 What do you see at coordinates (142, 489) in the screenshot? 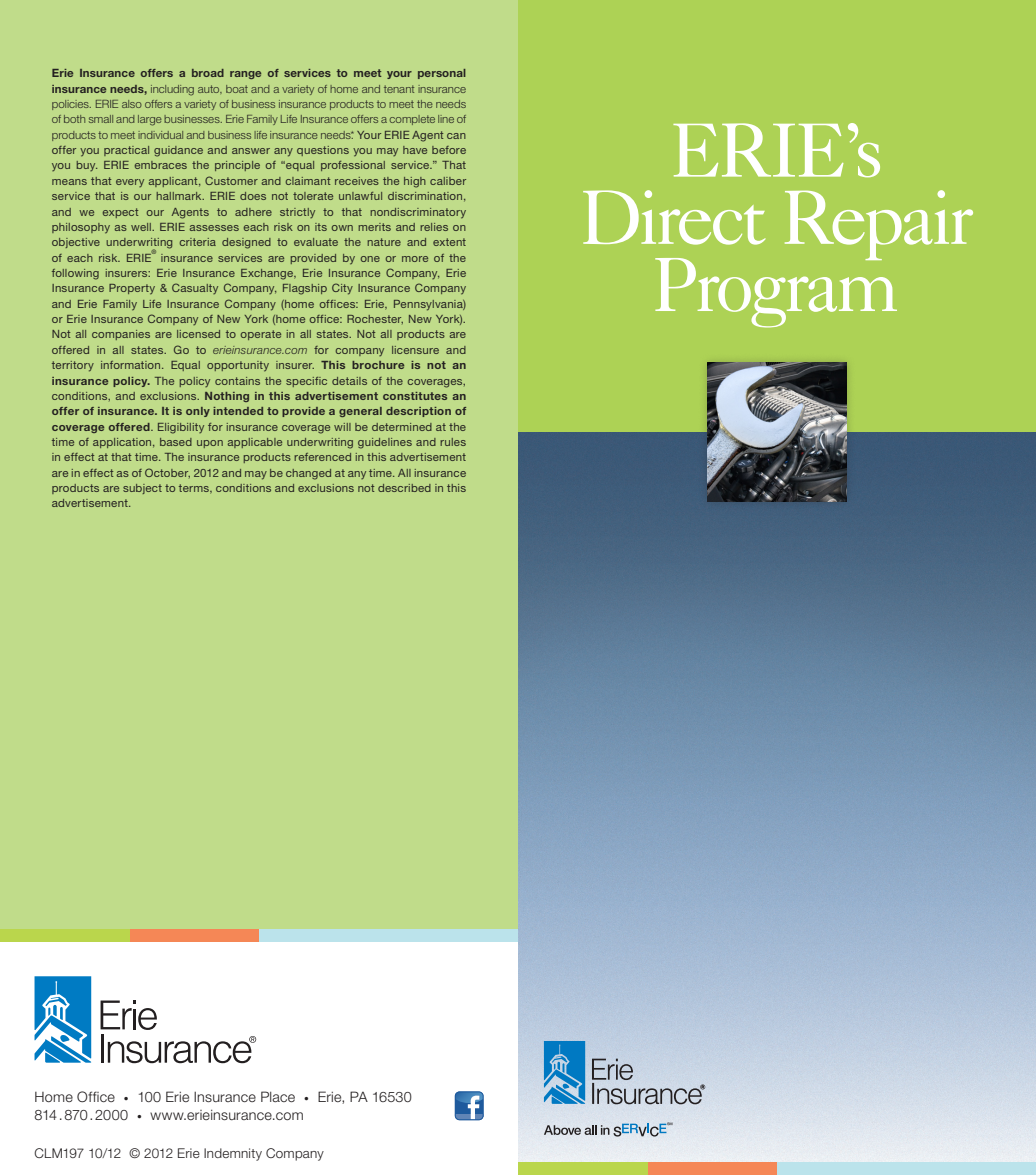
I see `subject` at bounding box center [142, 489].
